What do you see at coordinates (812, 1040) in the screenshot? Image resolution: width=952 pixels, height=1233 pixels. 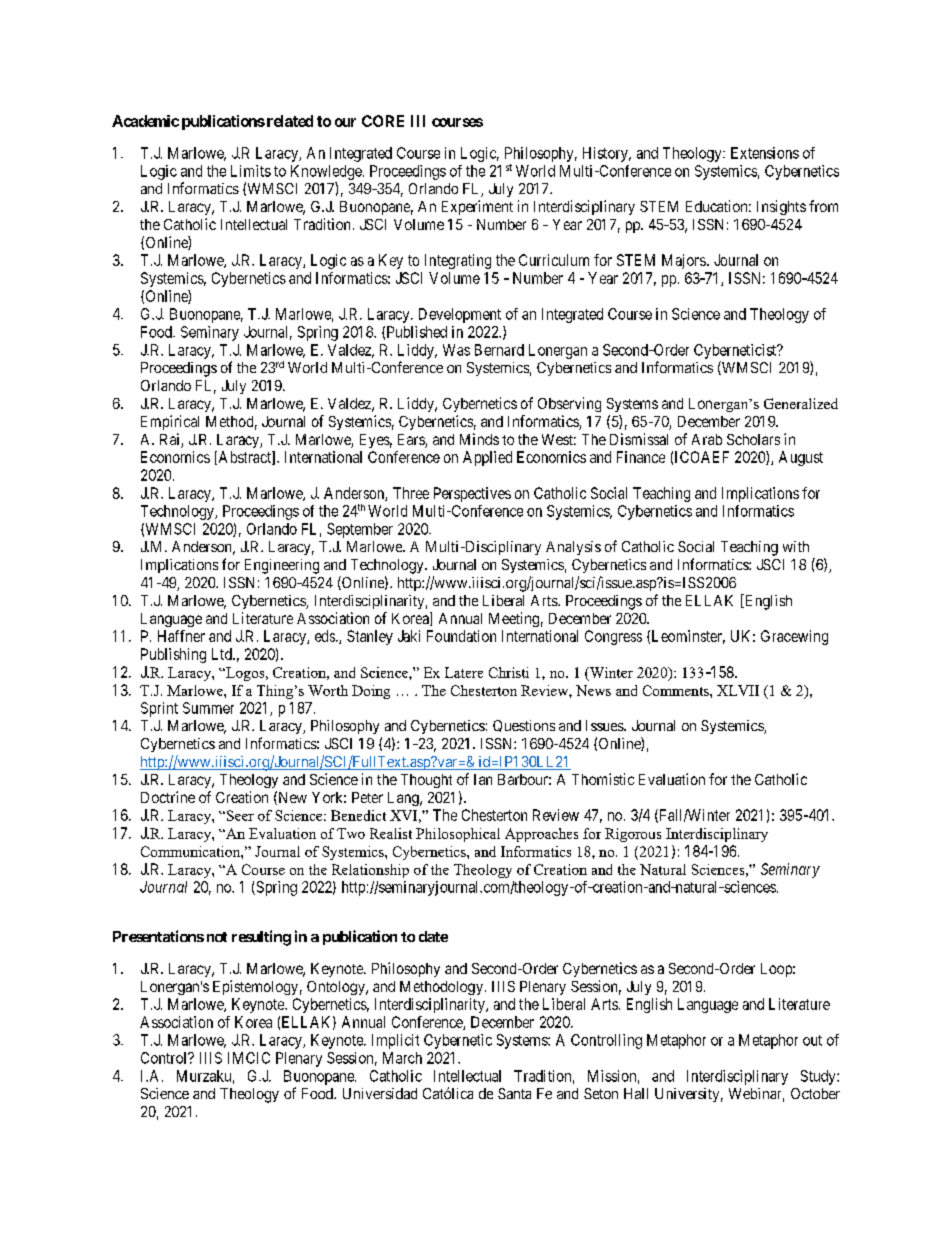 I see `out` at bounding box center [812, 1040].
